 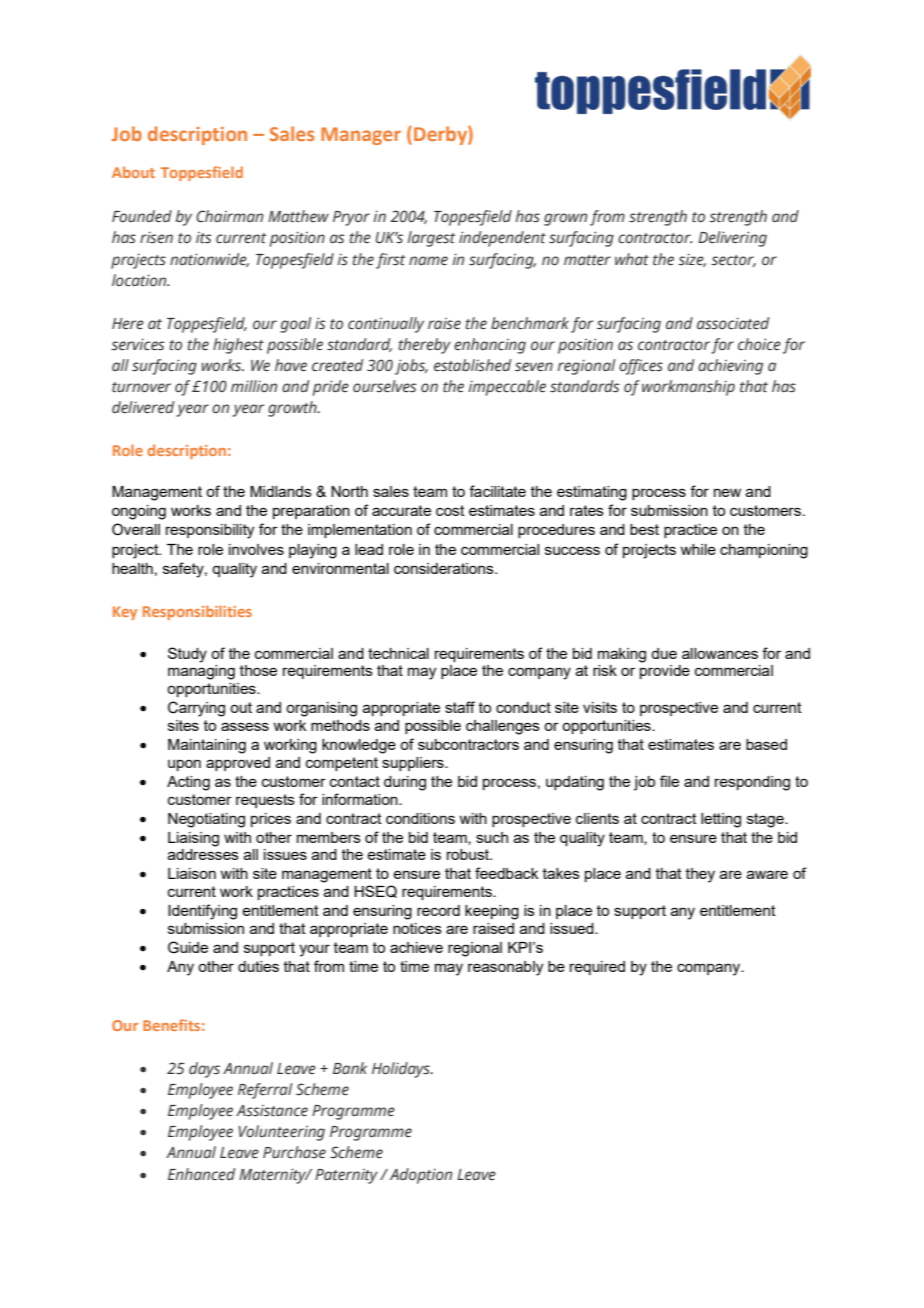 What do you see at coordinates (201, 1174) in the screenshot?
I see `Enhanced` at bounding box center [201, 1174].
